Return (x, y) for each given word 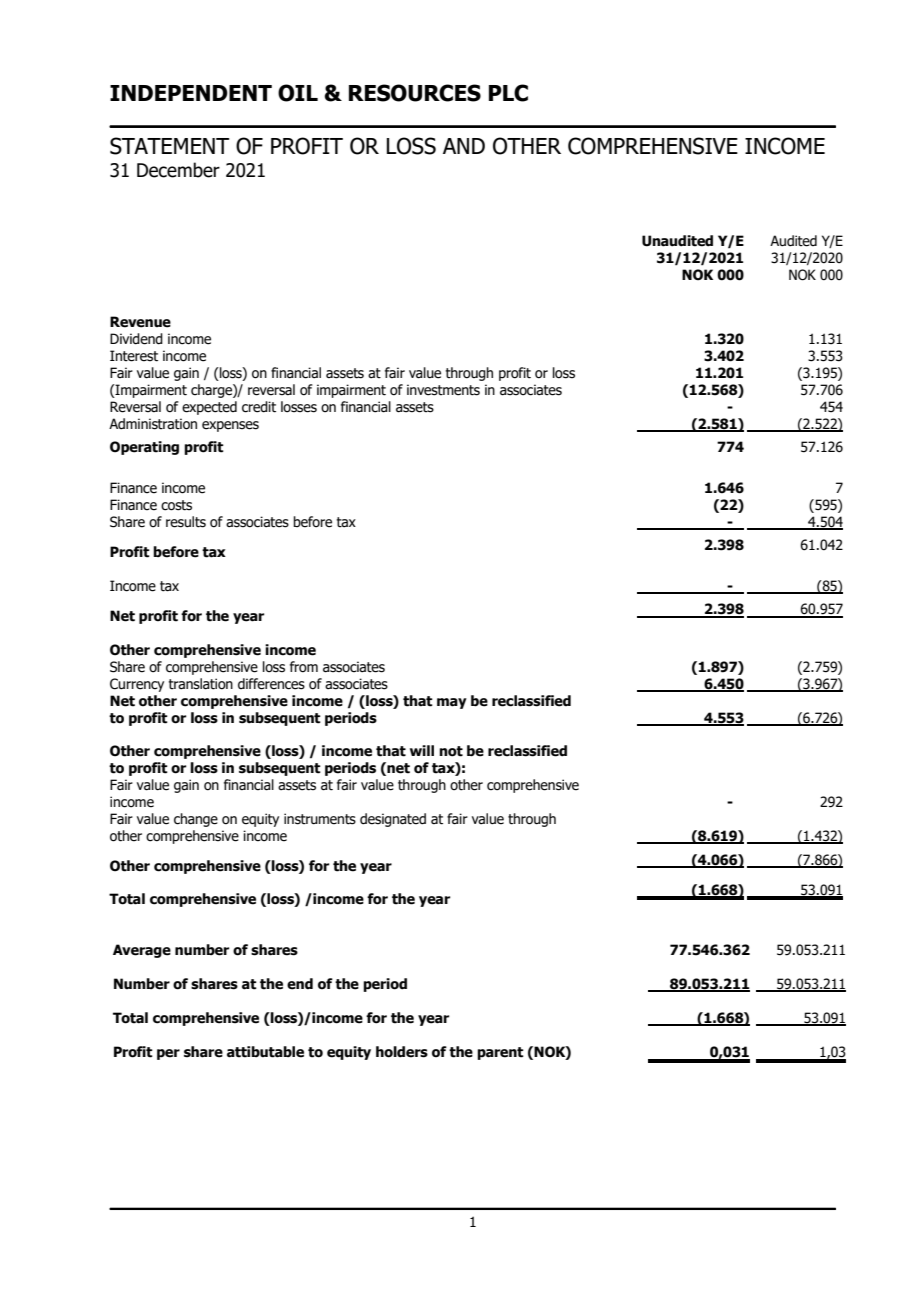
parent (500, 1053)
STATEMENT (170, 146)
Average (142, 951)
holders (402, 1052)
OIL (298, 93)
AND (464, 146)
